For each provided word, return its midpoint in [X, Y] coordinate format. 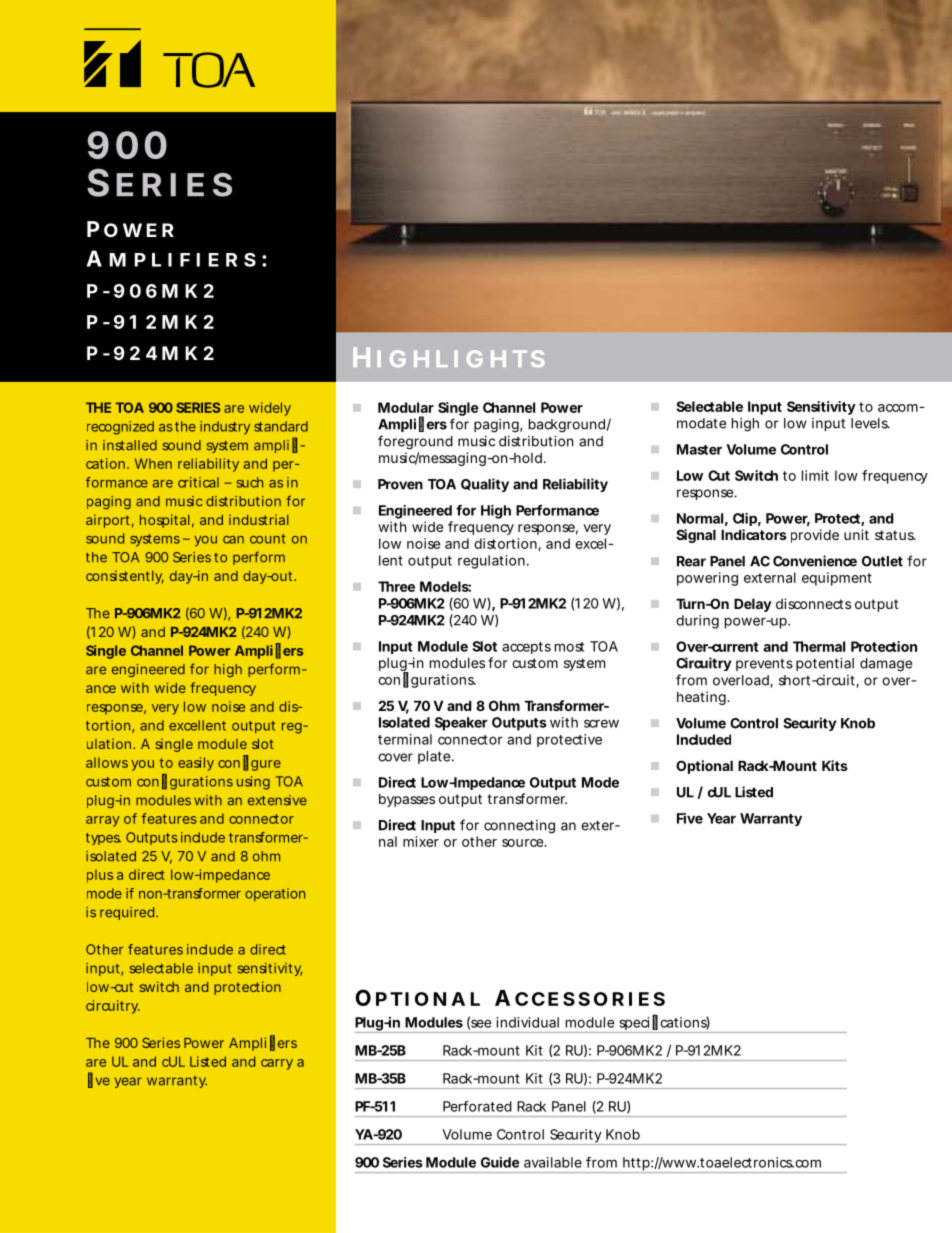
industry [225, 428]
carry [277, 1064]
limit [815, 475]
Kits [835, 765]
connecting [519, 827]
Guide [500, 1162]
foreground [415, 442]
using [253, 783]
